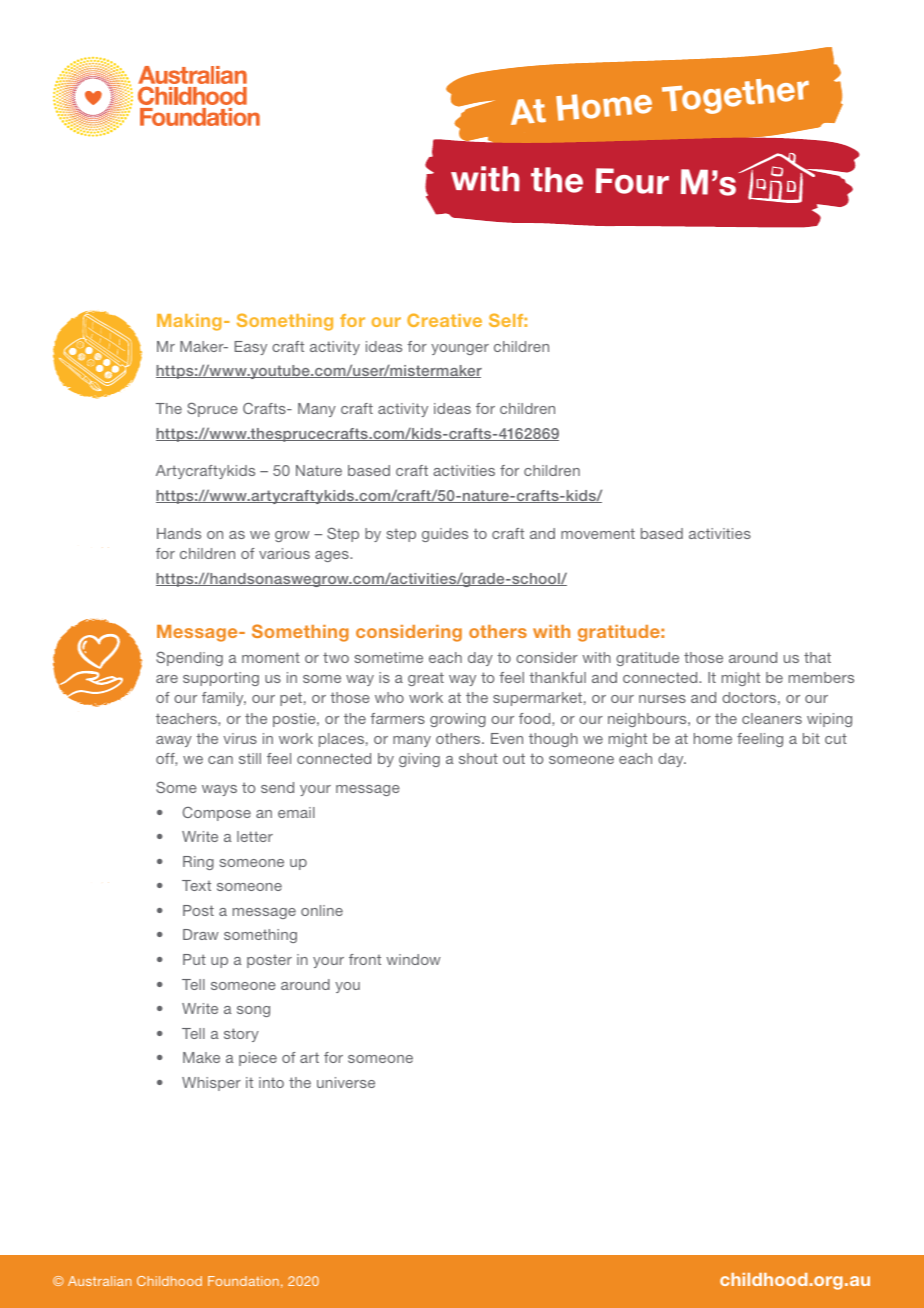  What do you see at coordinates (772, 718) in the screenshot?
I see `cleaners` at bounding box center [772, 718].
